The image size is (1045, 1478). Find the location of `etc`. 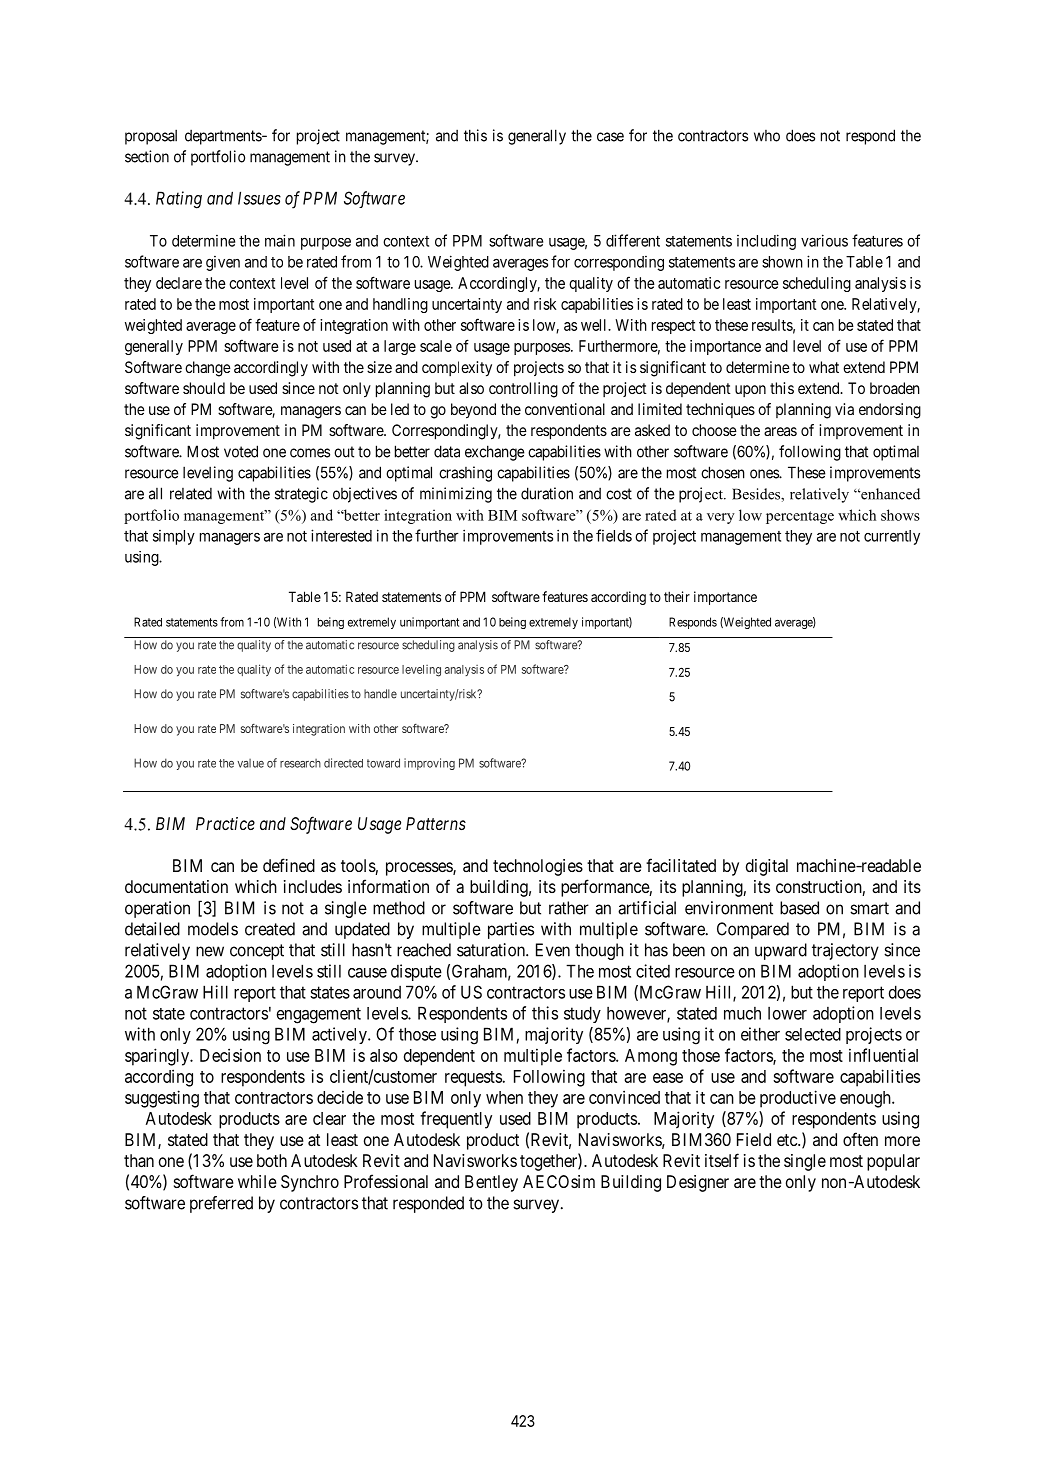

etc is located at coordinates (788, 1140).
